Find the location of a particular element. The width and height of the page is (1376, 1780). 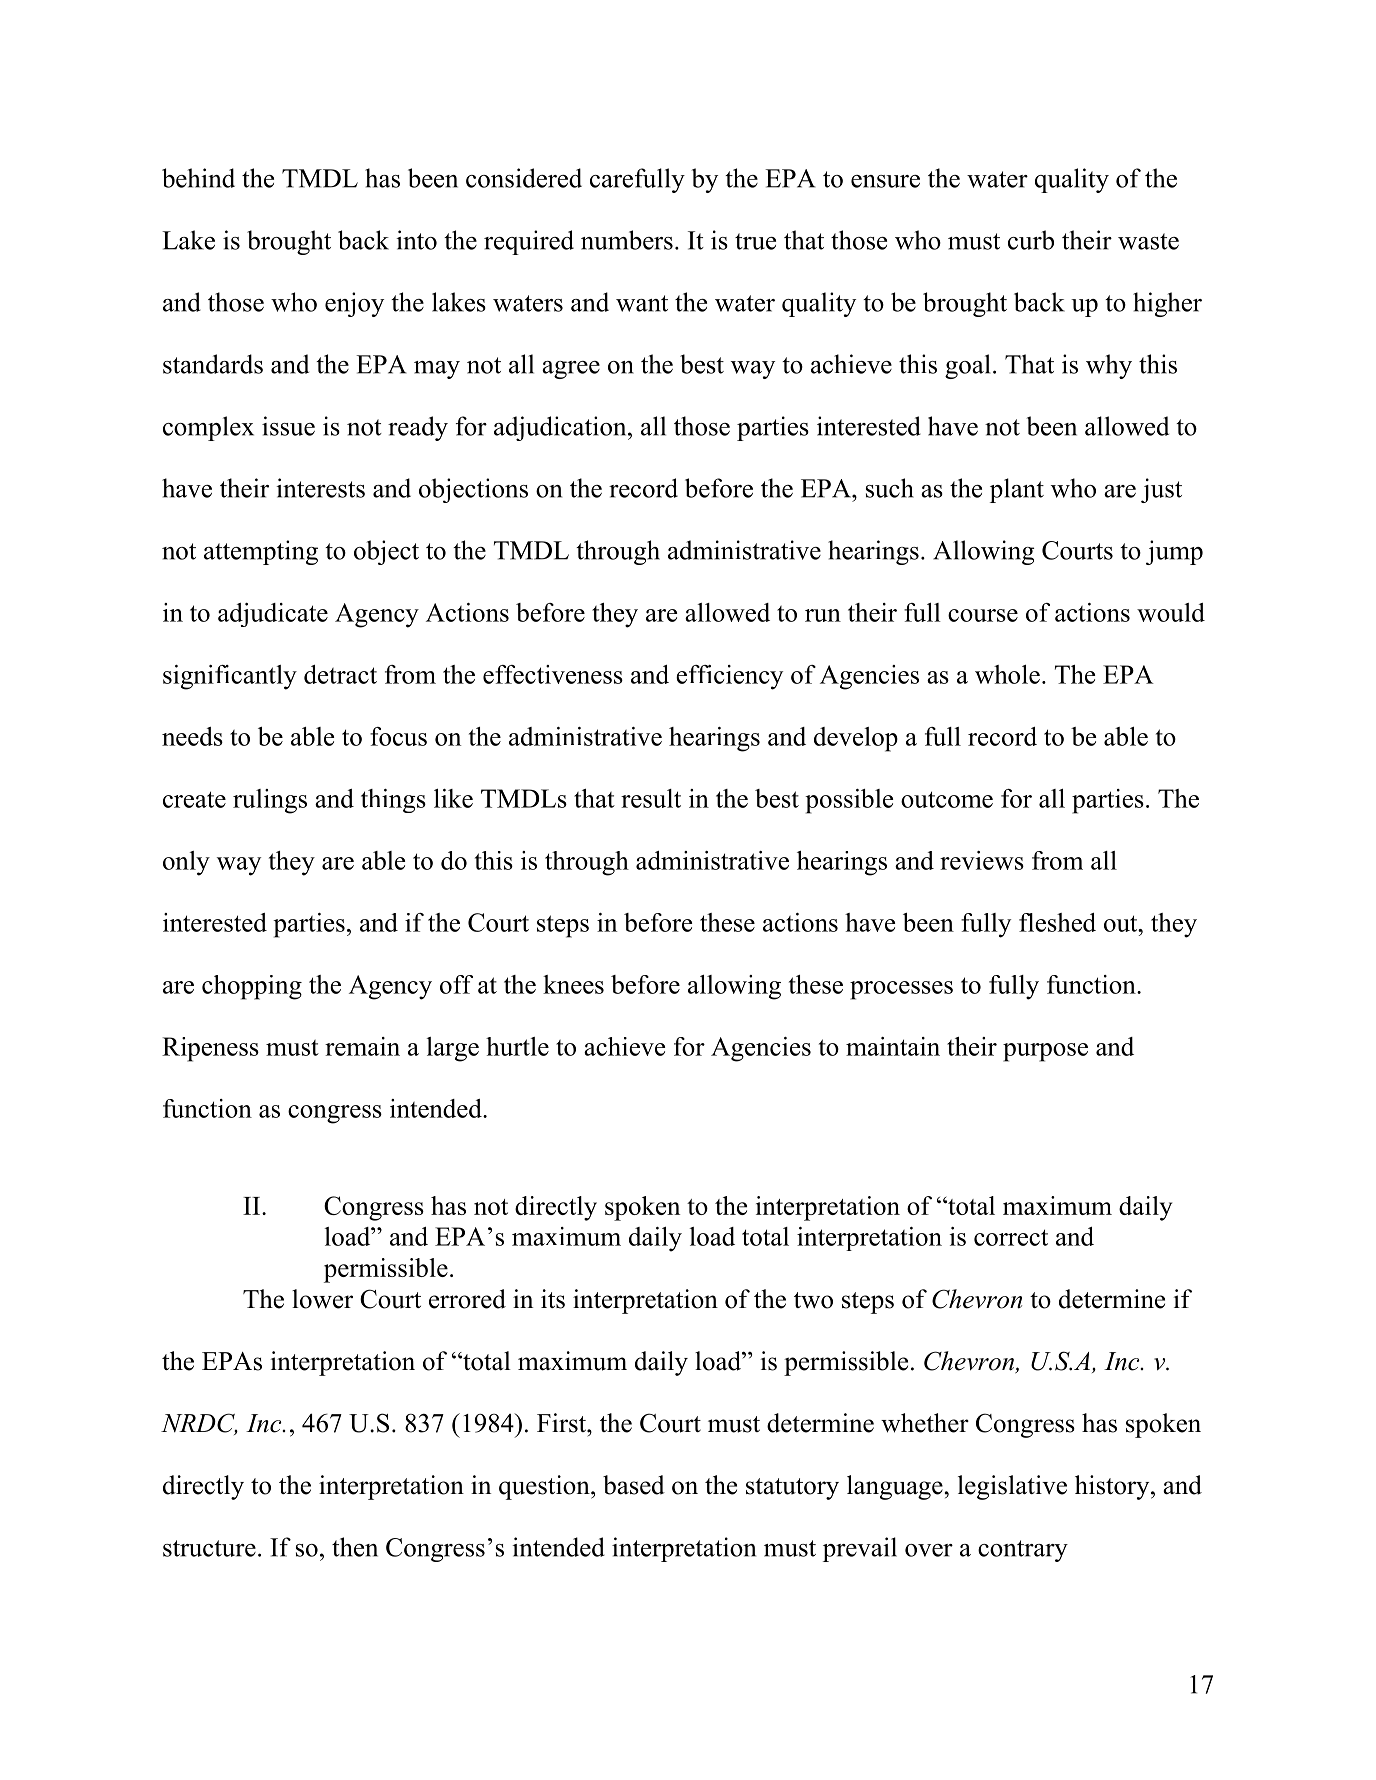

result is located at coordinates (651, 798).
